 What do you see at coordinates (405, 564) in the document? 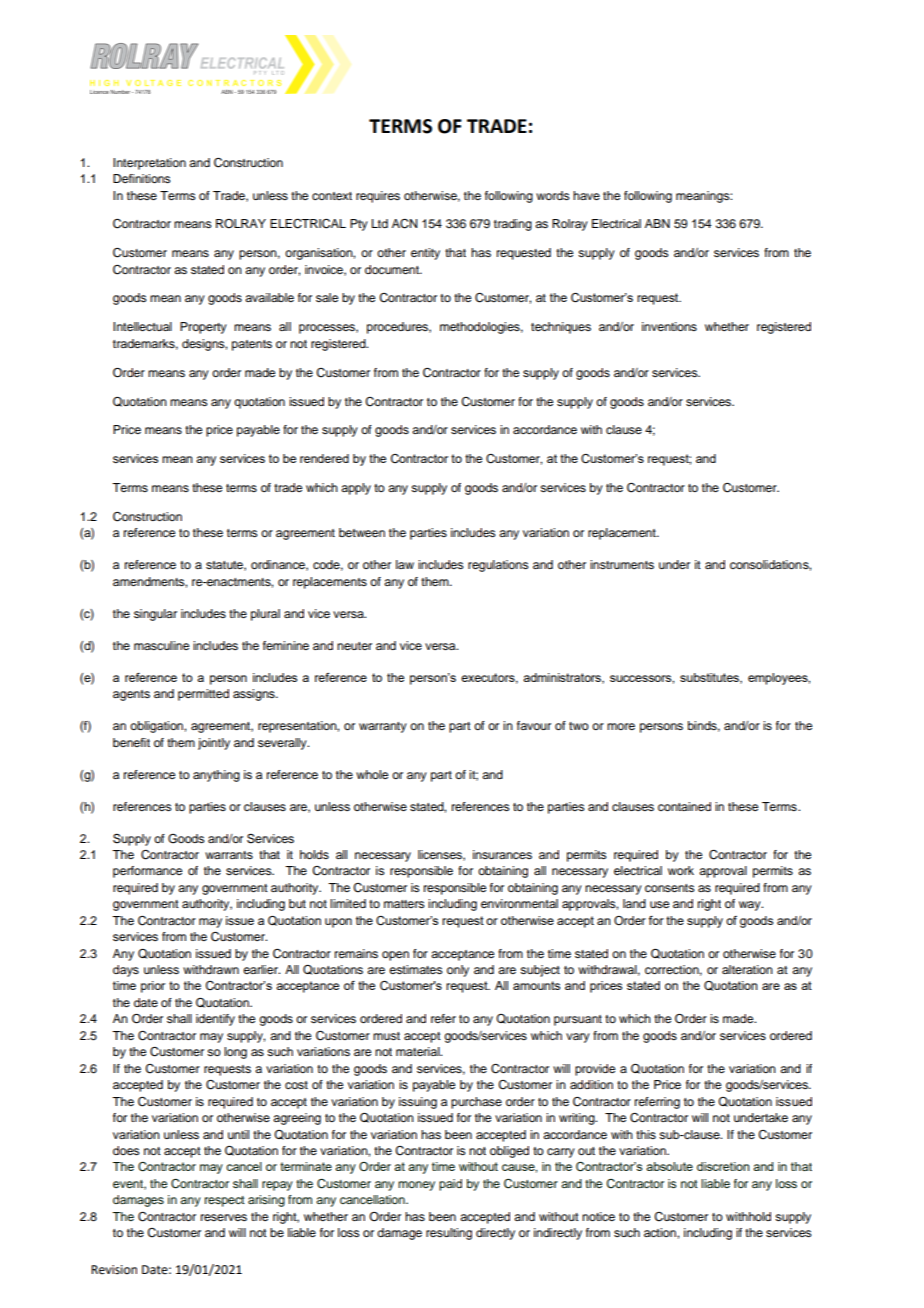
I see `law` at bounding box center [405, 564].
